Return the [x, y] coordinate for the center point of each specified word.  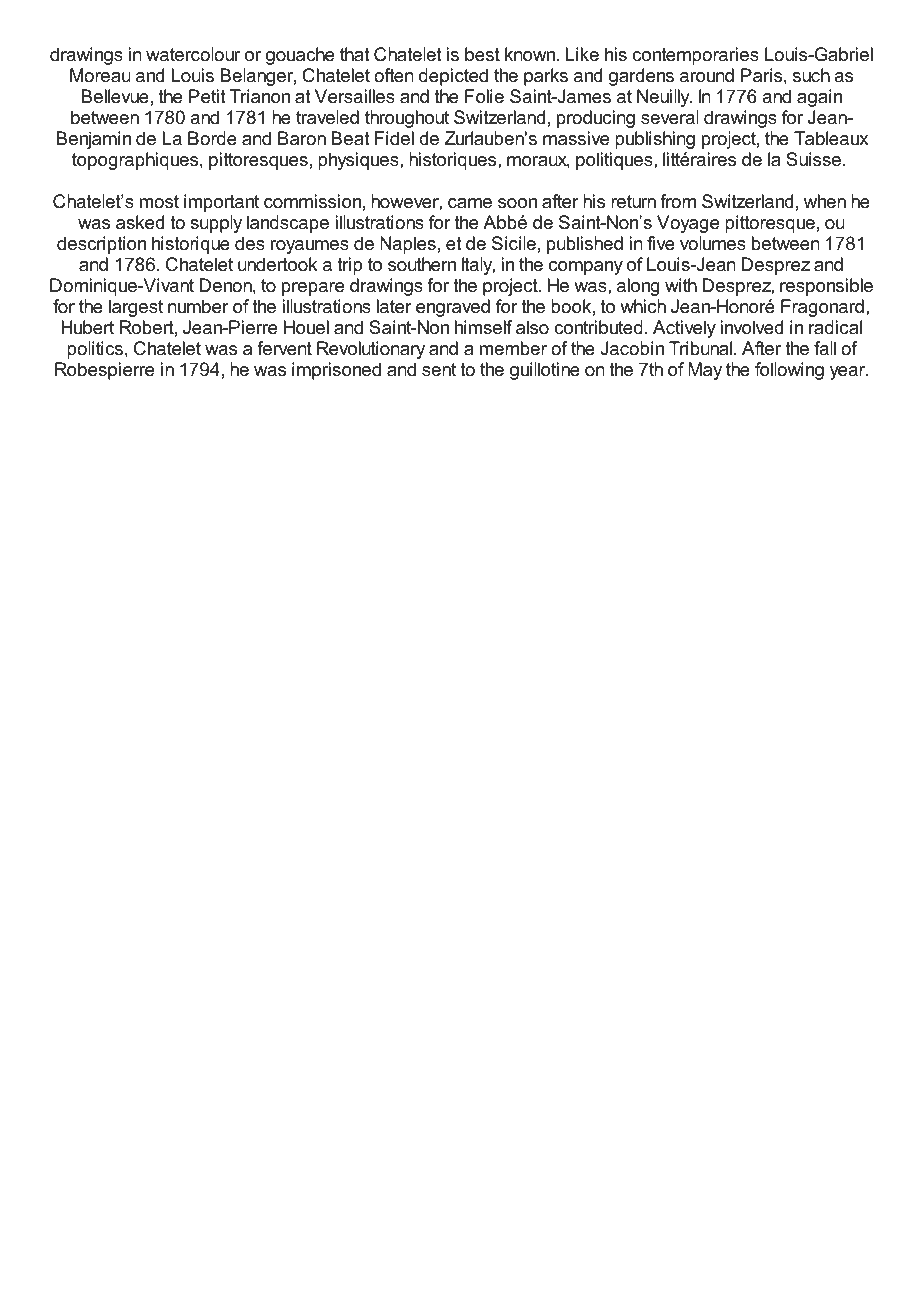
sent [439, 370]
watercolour [193, 54]
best [482, 54]
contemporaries [695, 56]
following [789, 371]
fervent [284, 348]
